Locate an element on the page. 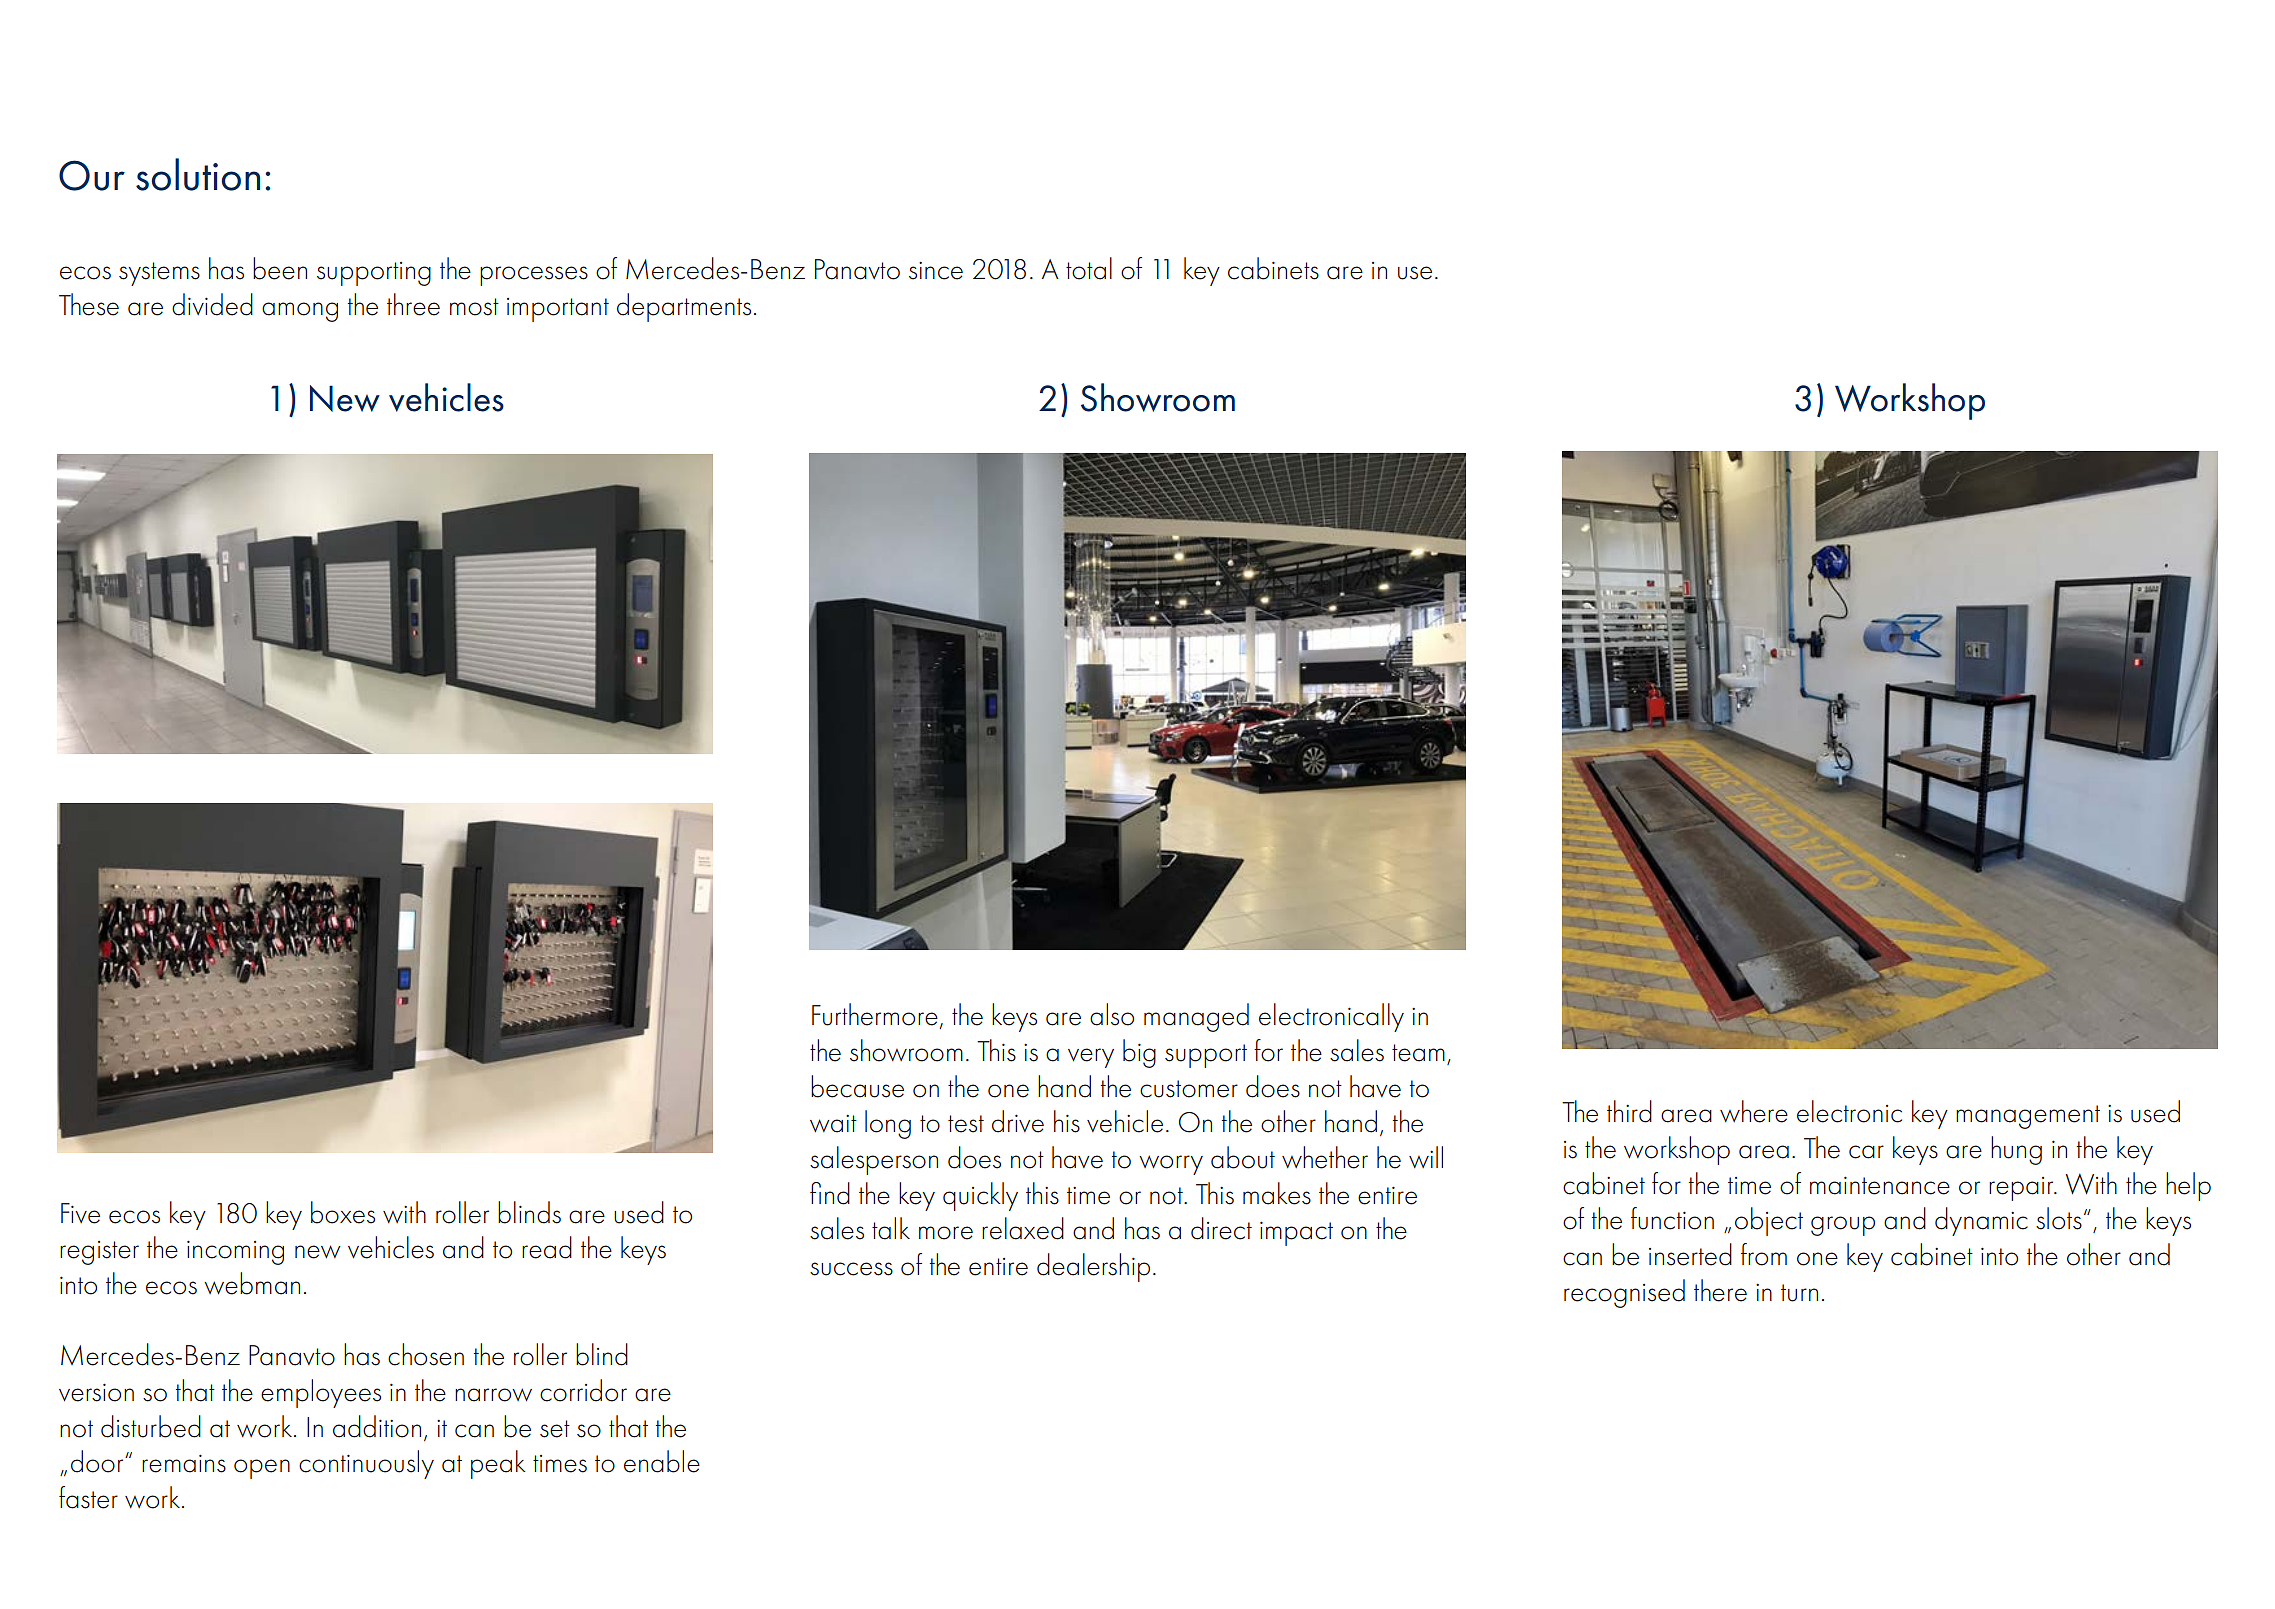  since is located at coordinates (936, 271).
